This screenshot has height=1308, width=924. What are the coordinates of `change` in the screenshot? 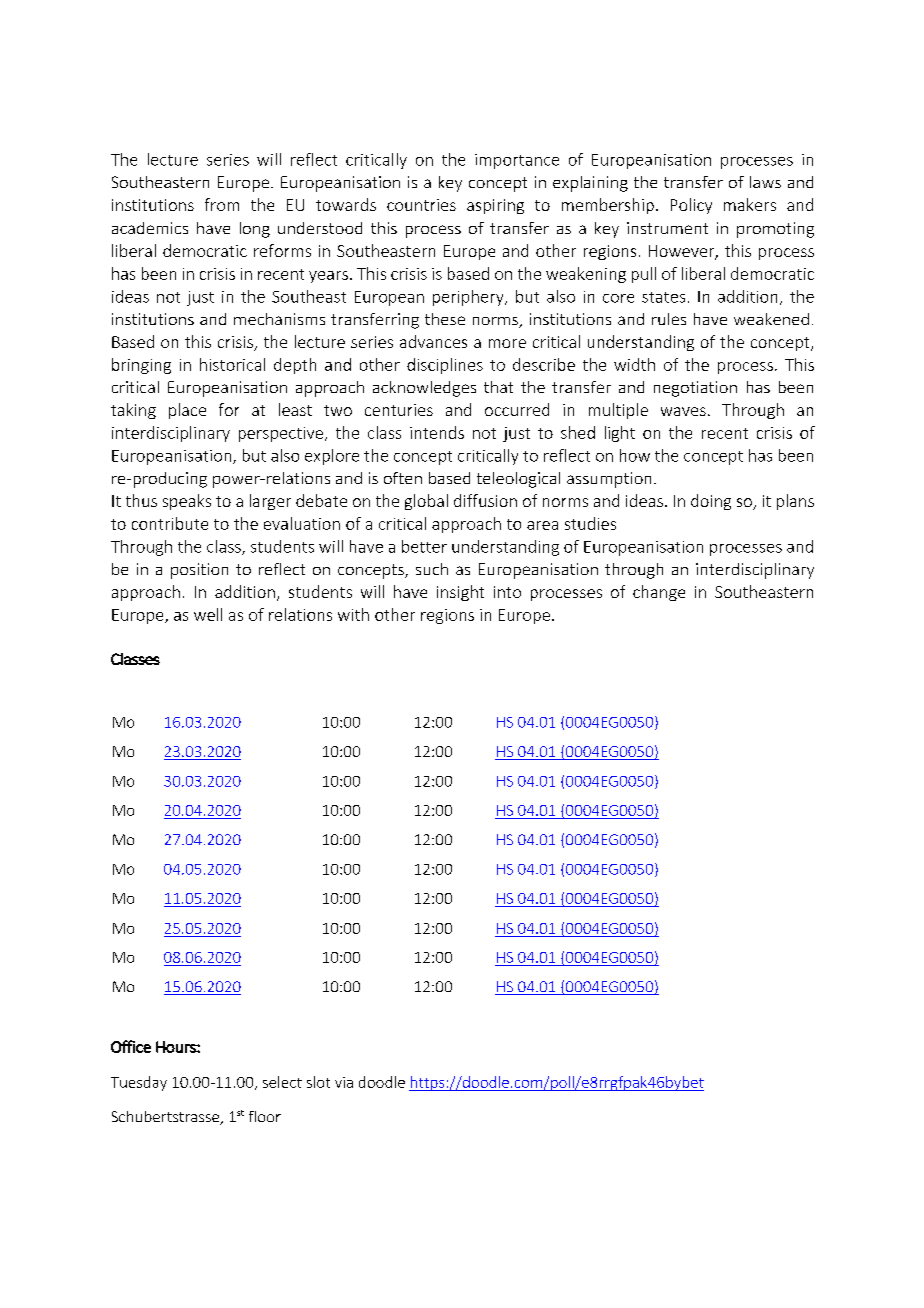 It's located at (659, 593).
